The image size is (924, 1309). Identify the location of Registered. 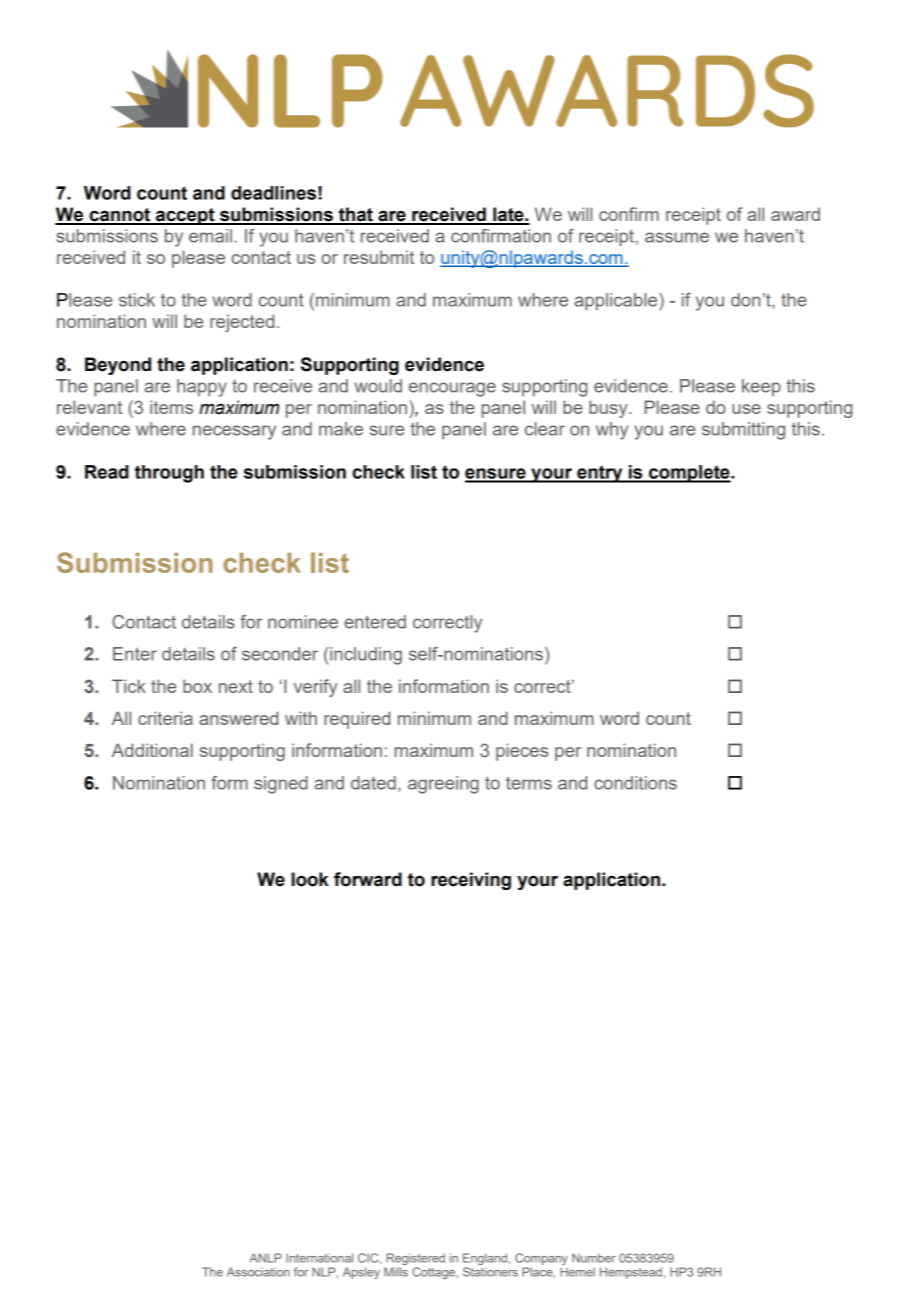
(415, 1260).
